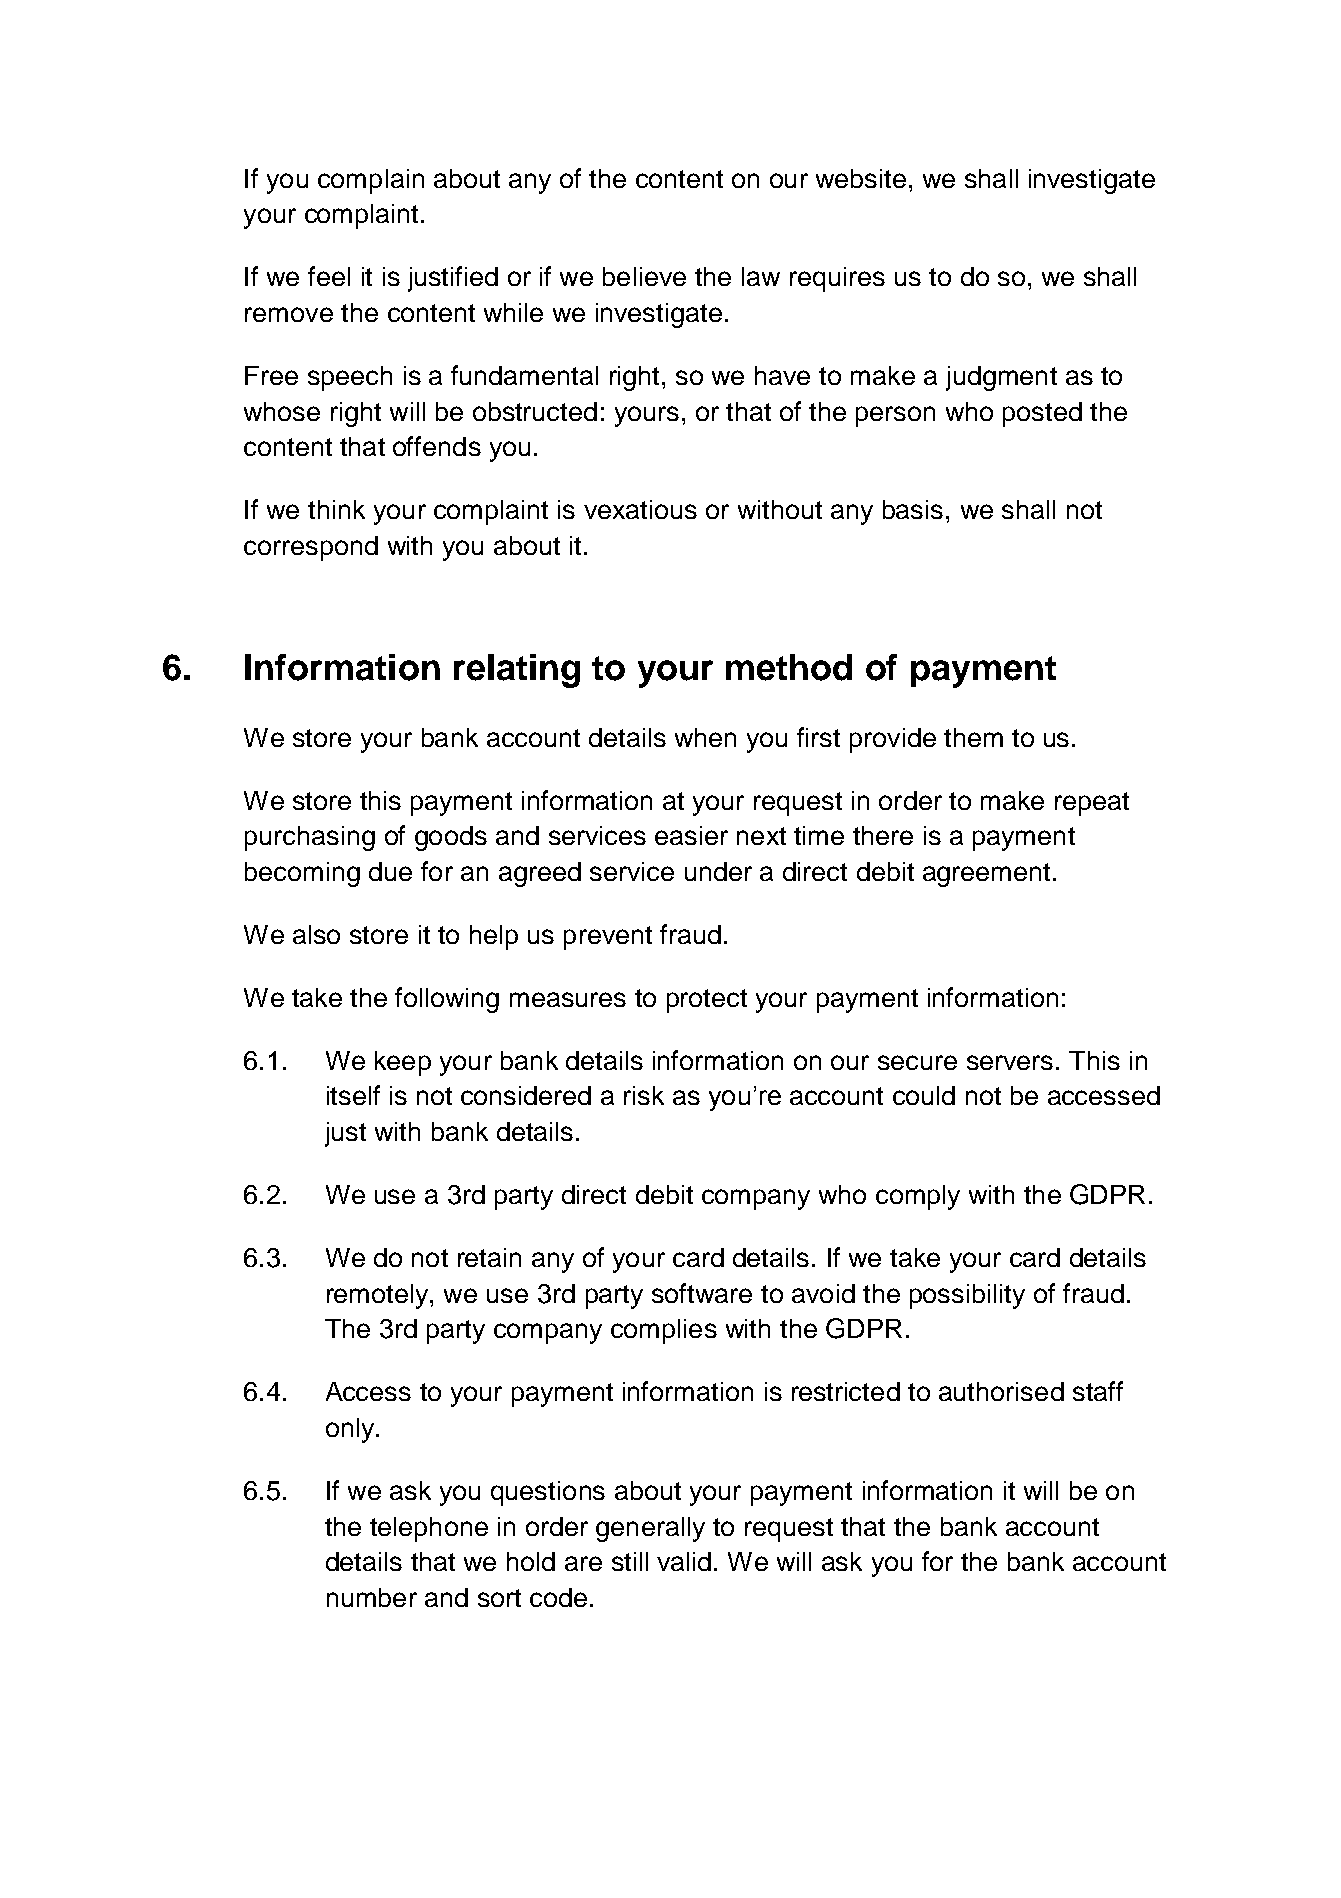 This screenshot has width=1341, height=1898. Describe the element at coordinates (861, 178) in the screenshot. I see `website` at that location.
